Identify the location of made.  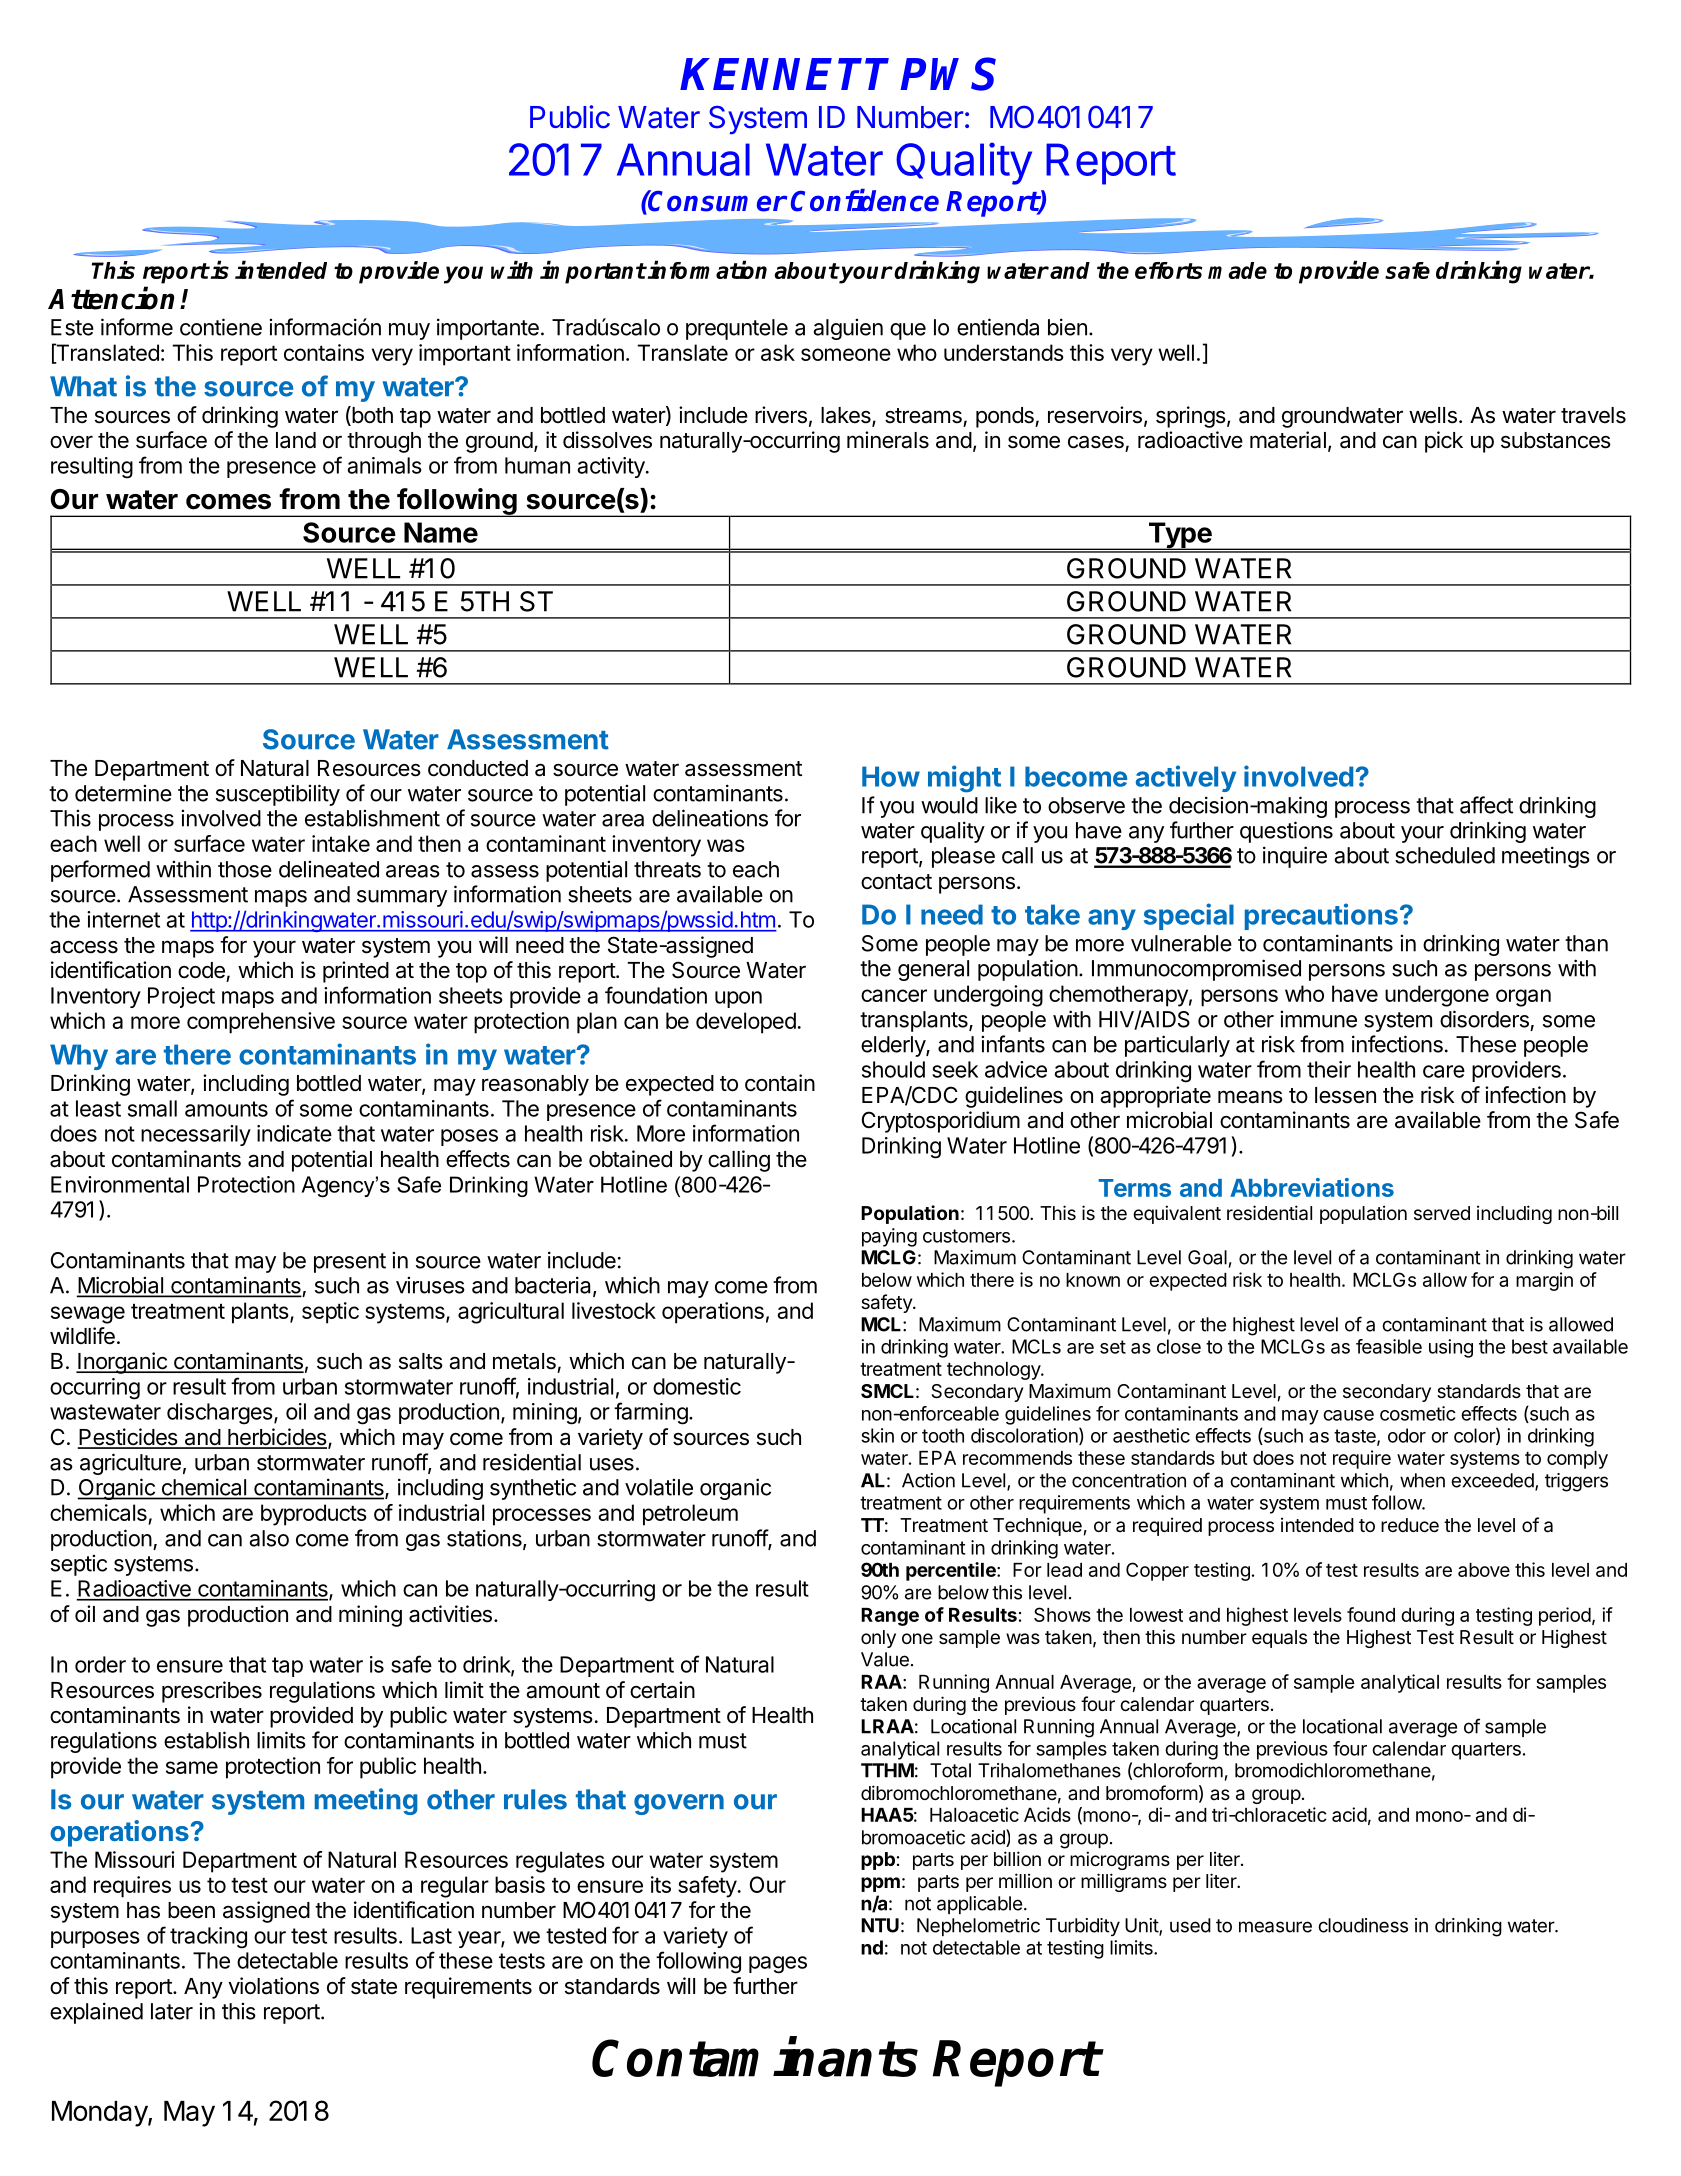
(1237, 270).
